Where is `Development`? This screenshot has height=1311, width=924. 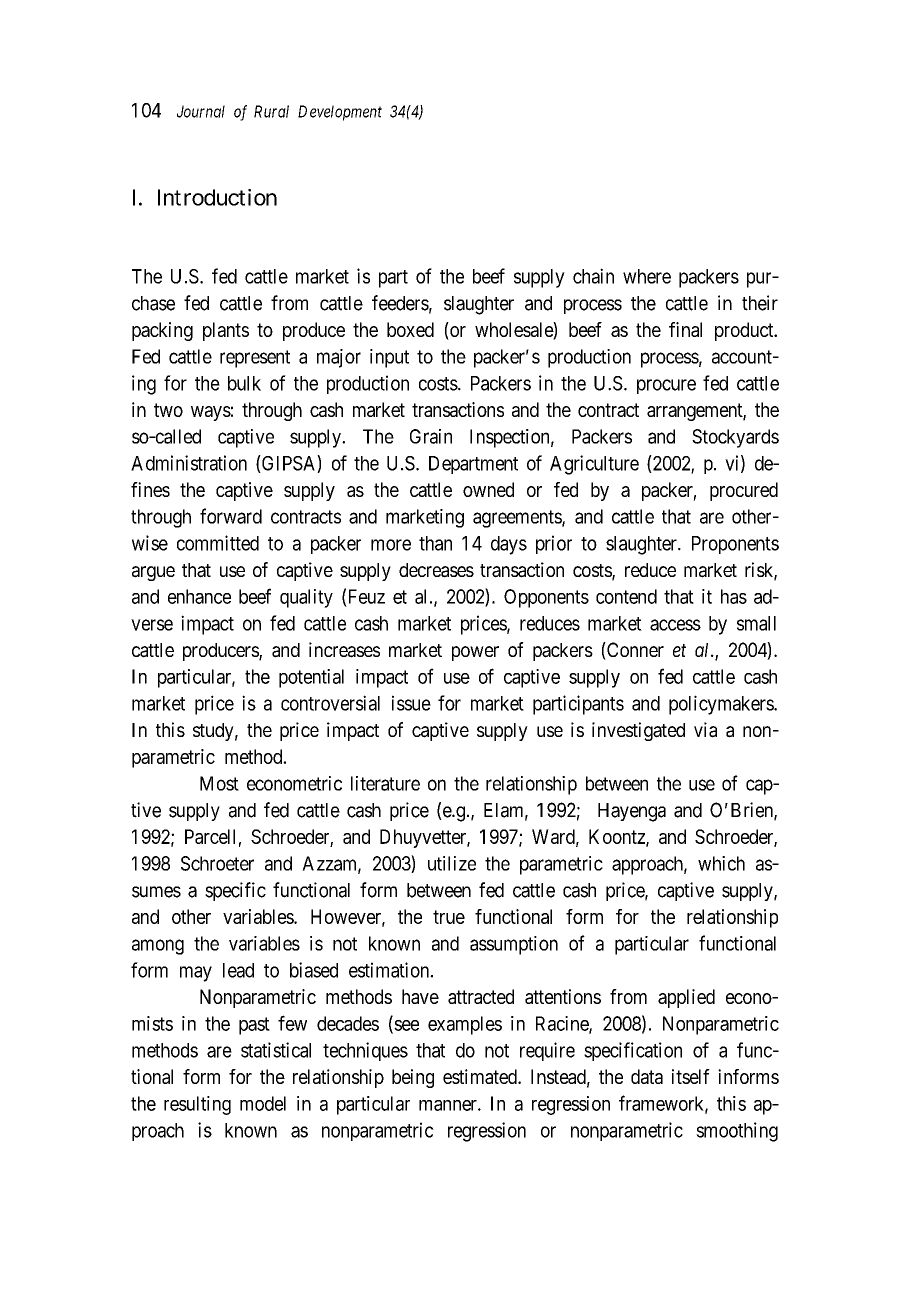 Development is located at coordinates (340, 113).
